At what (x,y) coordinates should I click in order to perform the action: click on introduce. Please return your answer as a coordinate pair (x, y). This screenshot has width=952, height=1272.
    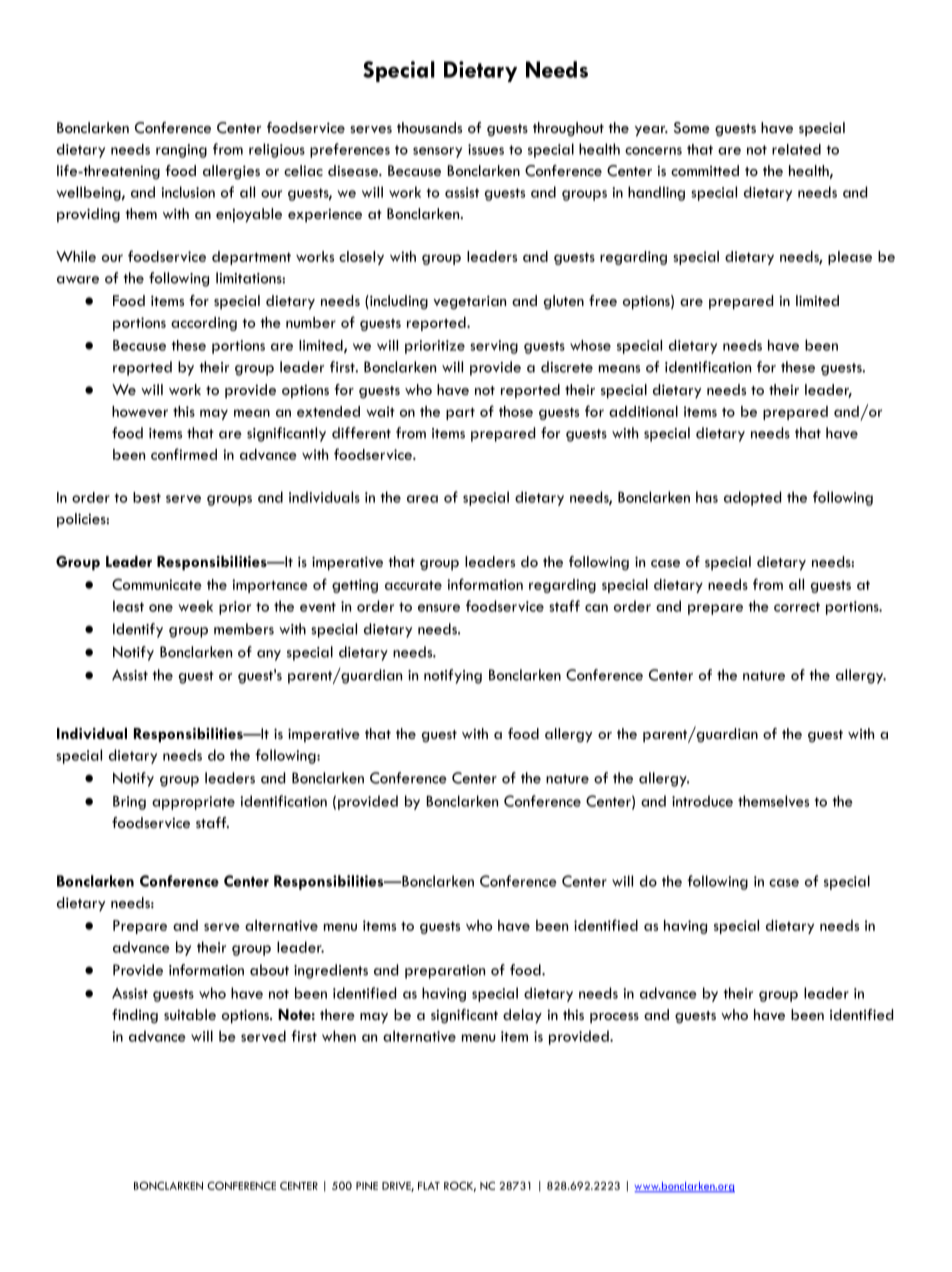
    Looking at the image, I should click on (702, 801).
